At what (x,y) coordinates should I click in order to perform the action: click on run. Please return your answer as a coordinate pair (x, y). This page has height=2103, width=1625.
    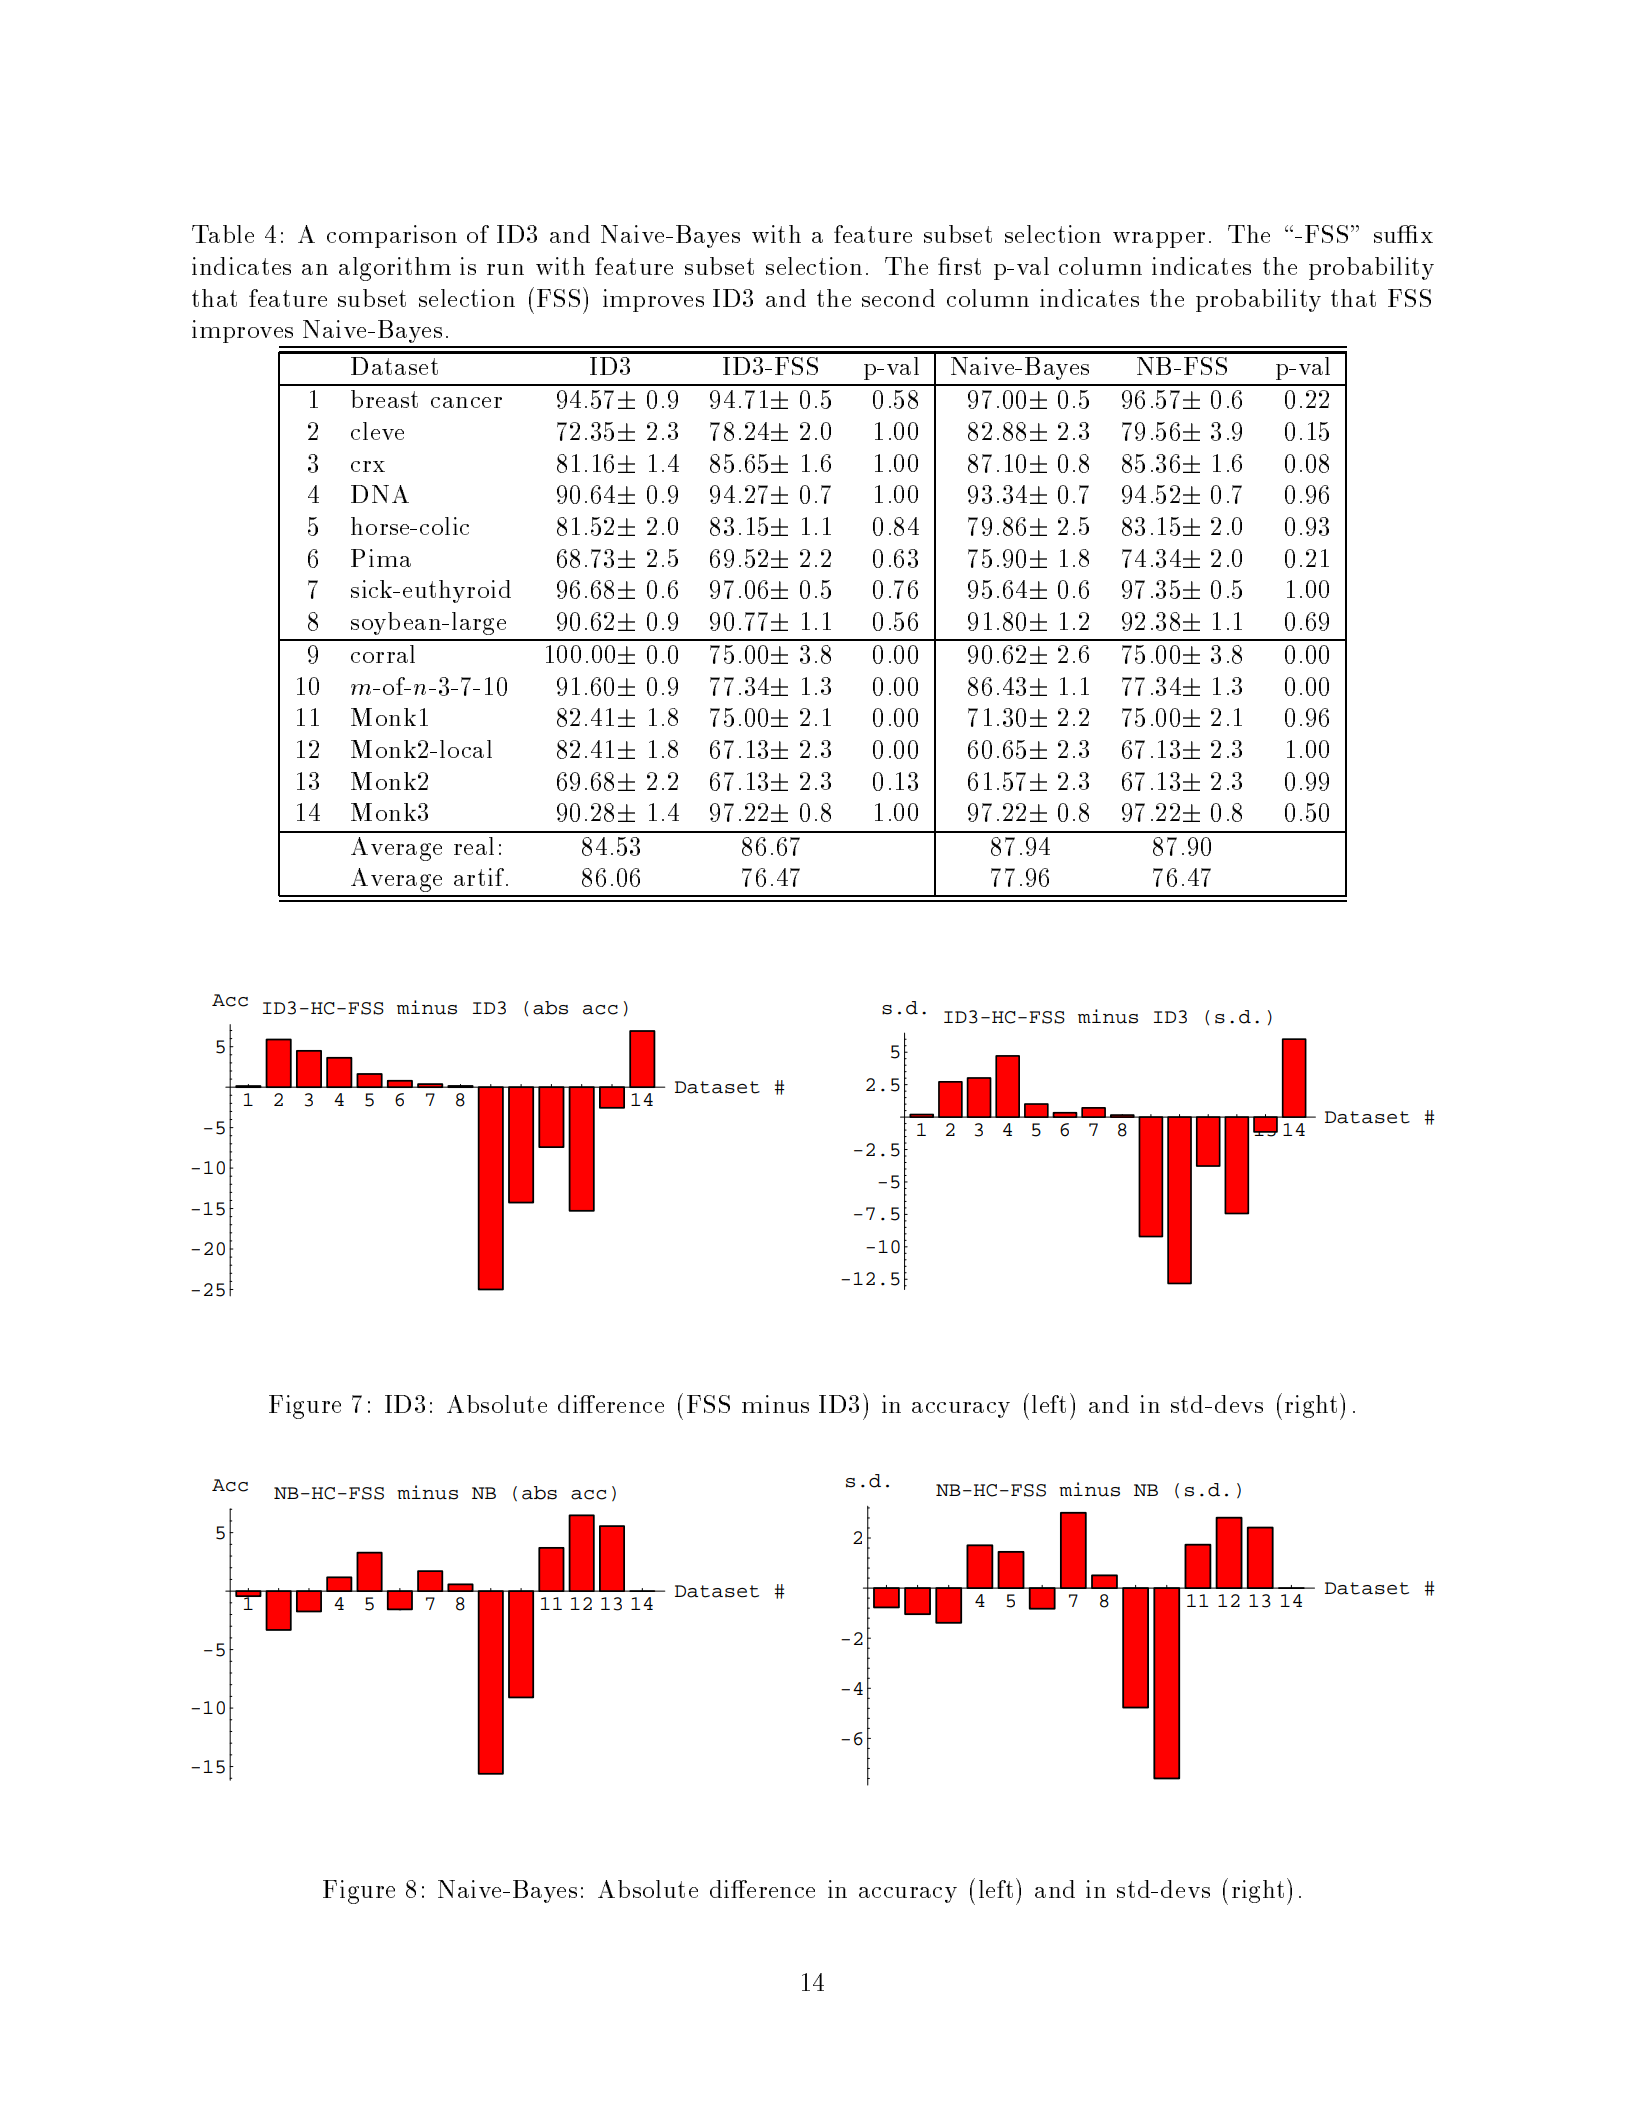
    Looking at the image, I should click on (505, 269).
